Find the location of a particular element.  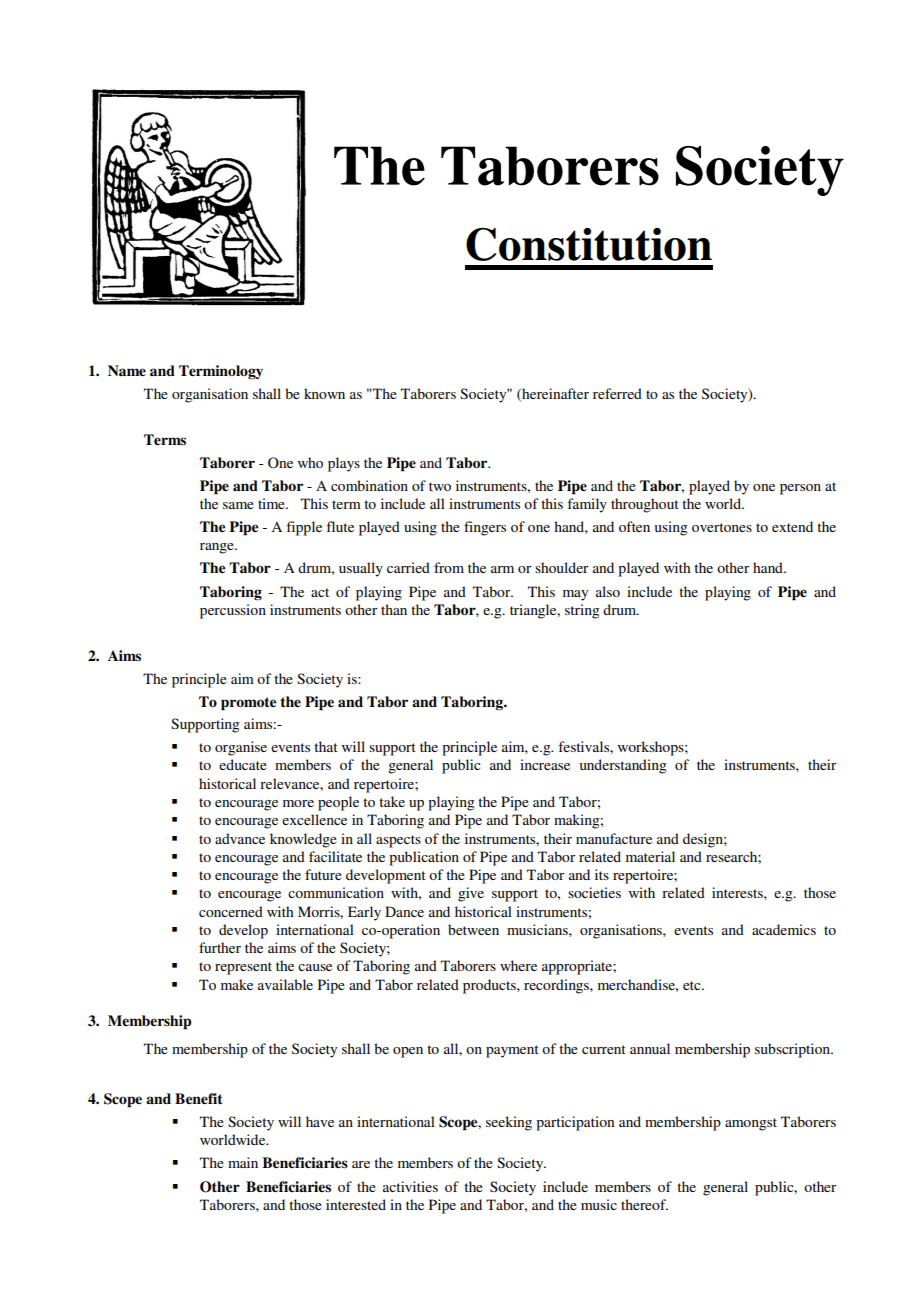

range is located at coordinates (218, 548).
